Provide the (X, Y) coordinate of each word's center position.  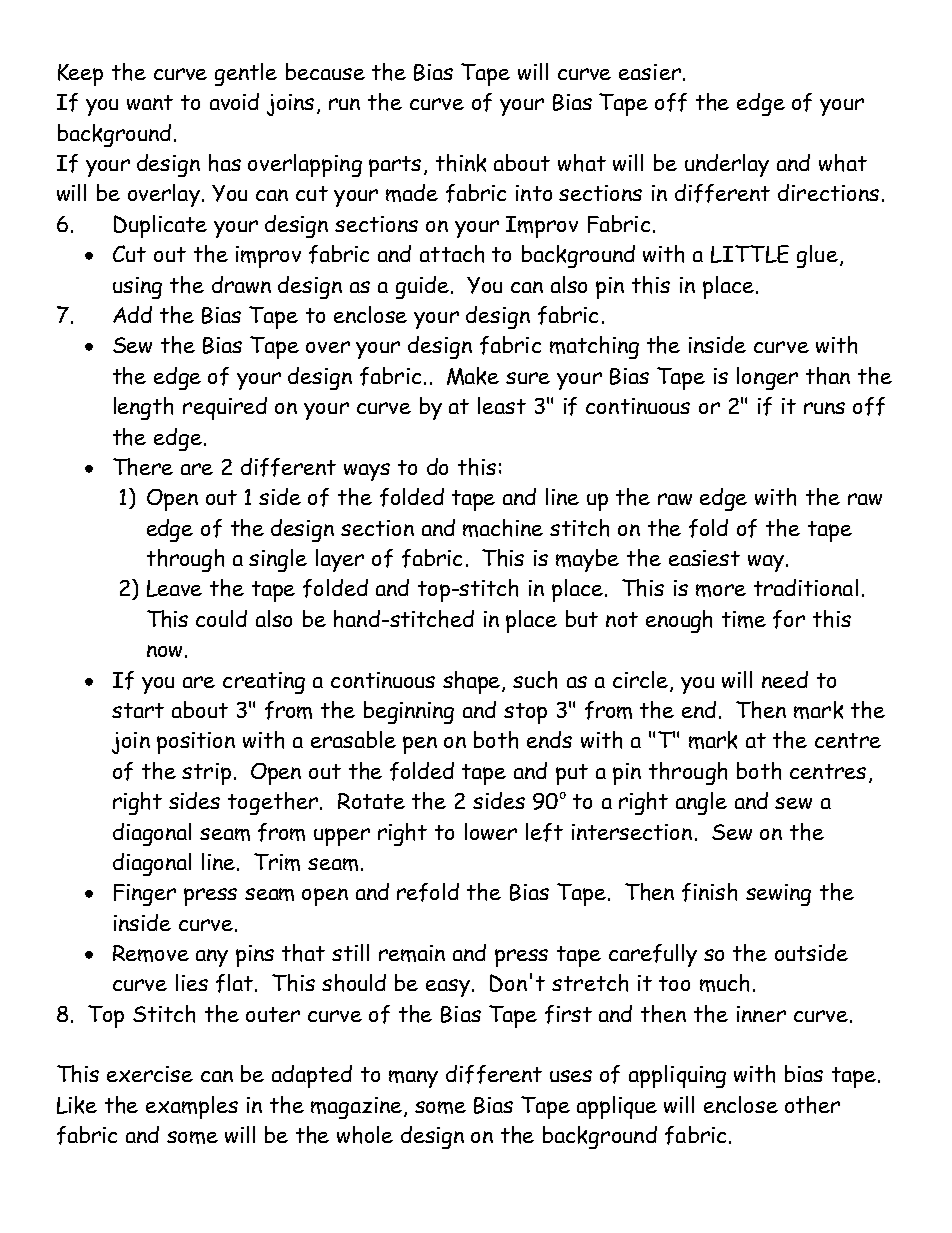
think (461, 163)
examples (192, 1107)
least (502, 405)
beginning (409, 712)
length (143, 408)
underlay (727, 165)
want (150, 102)
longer (767, 378)
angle (701, 803)
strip (206, 774)
